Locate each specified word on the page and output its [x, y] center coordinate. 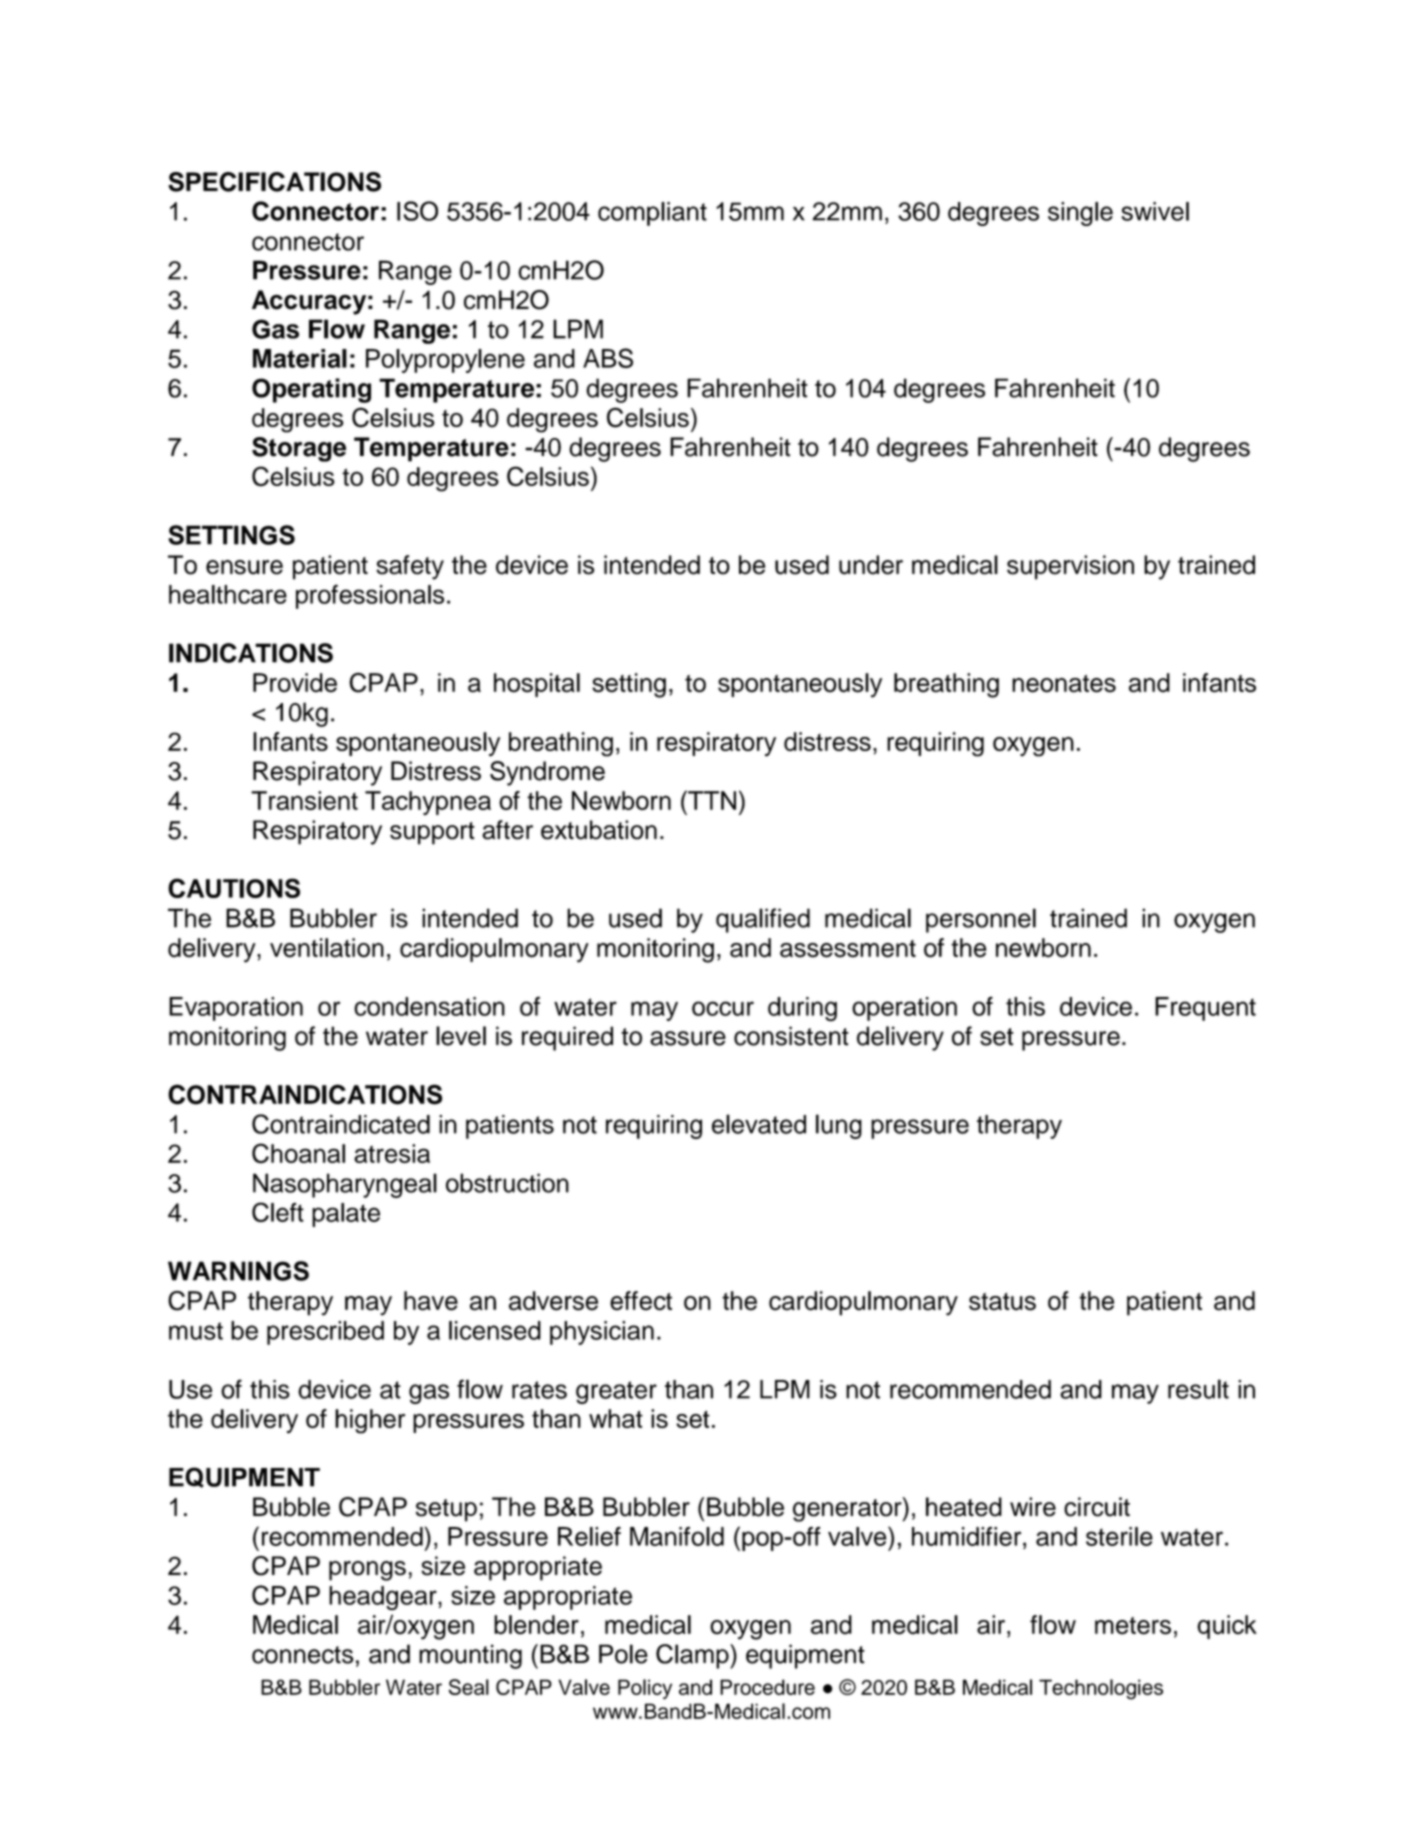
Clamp [693, 1656]
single [1080, 214]
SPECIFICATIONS [274, 182]
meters [1133, 1626]
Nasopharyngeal [345, 1185]
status [1002, 1302]
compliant [652, 214]
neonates [1064, 684]
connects [303, 1655]
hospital [537, 685]
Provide [295, 683]
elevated [759, 1124]
